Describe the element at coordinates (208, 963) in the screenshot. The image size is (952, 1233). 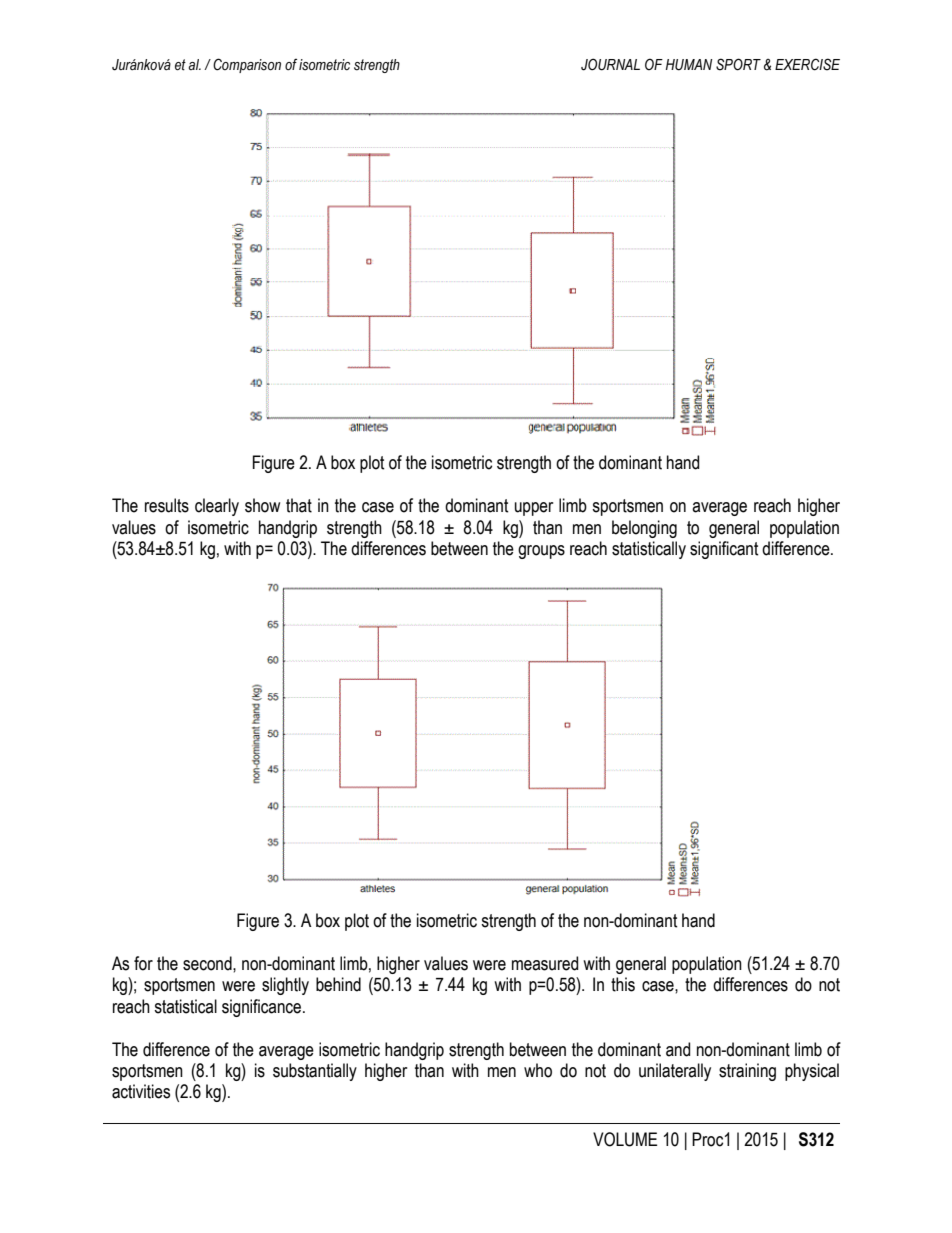
I see `second` at that location.
